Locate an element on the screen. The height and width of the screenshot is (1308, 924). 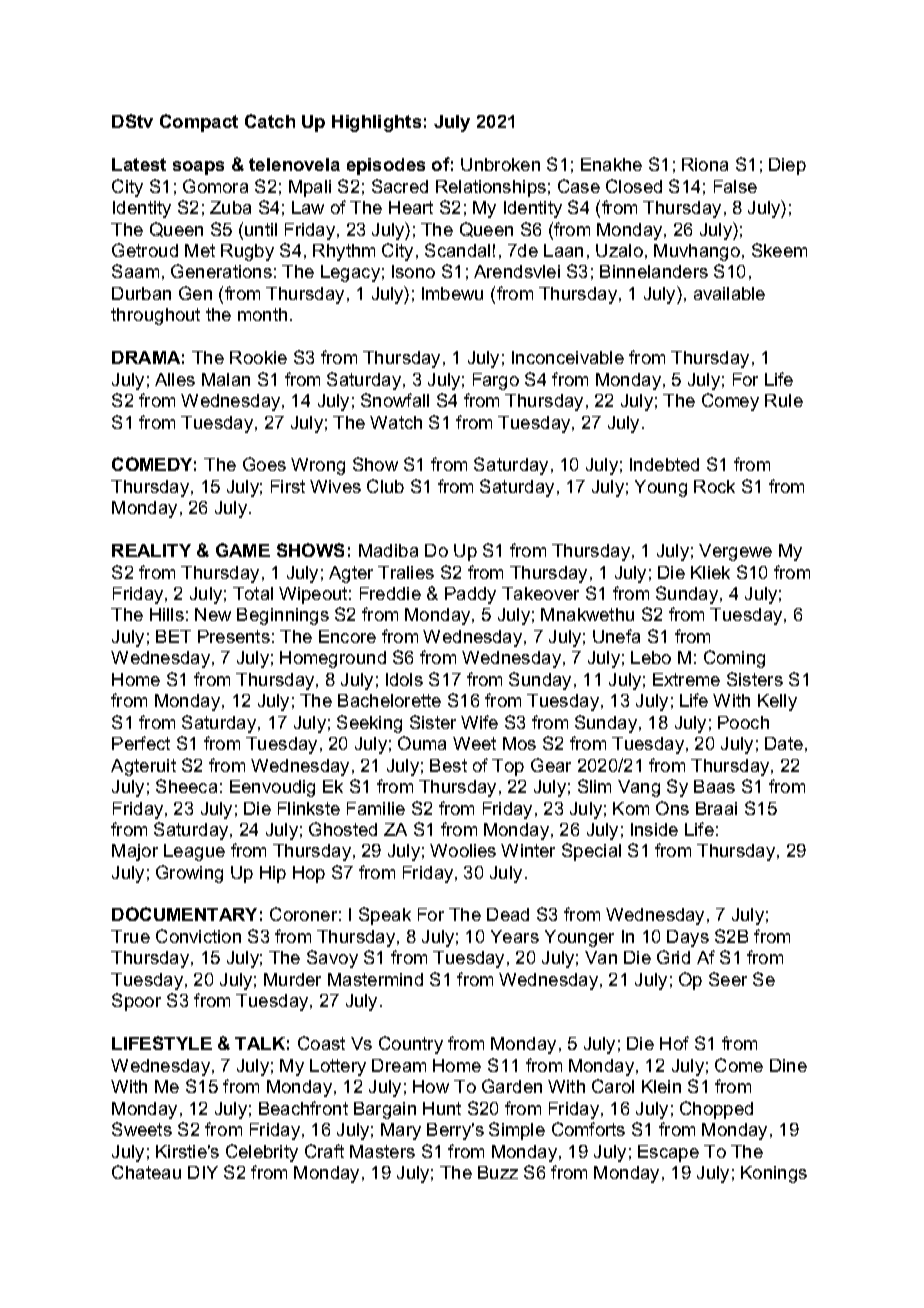
Paddy is located at coordinates (470, 595).
